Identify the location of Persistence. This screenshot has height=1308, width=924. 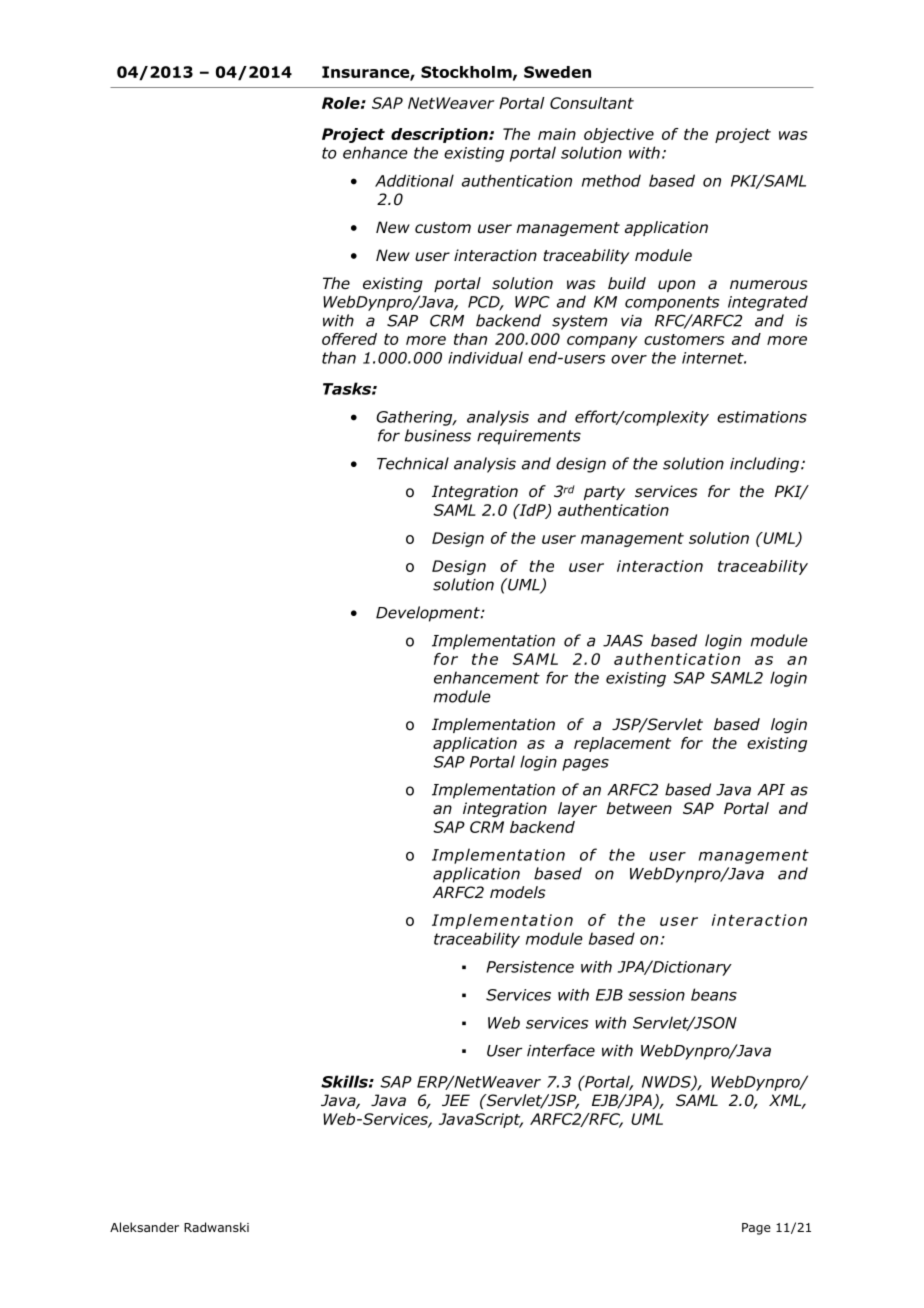
(530, 967).
